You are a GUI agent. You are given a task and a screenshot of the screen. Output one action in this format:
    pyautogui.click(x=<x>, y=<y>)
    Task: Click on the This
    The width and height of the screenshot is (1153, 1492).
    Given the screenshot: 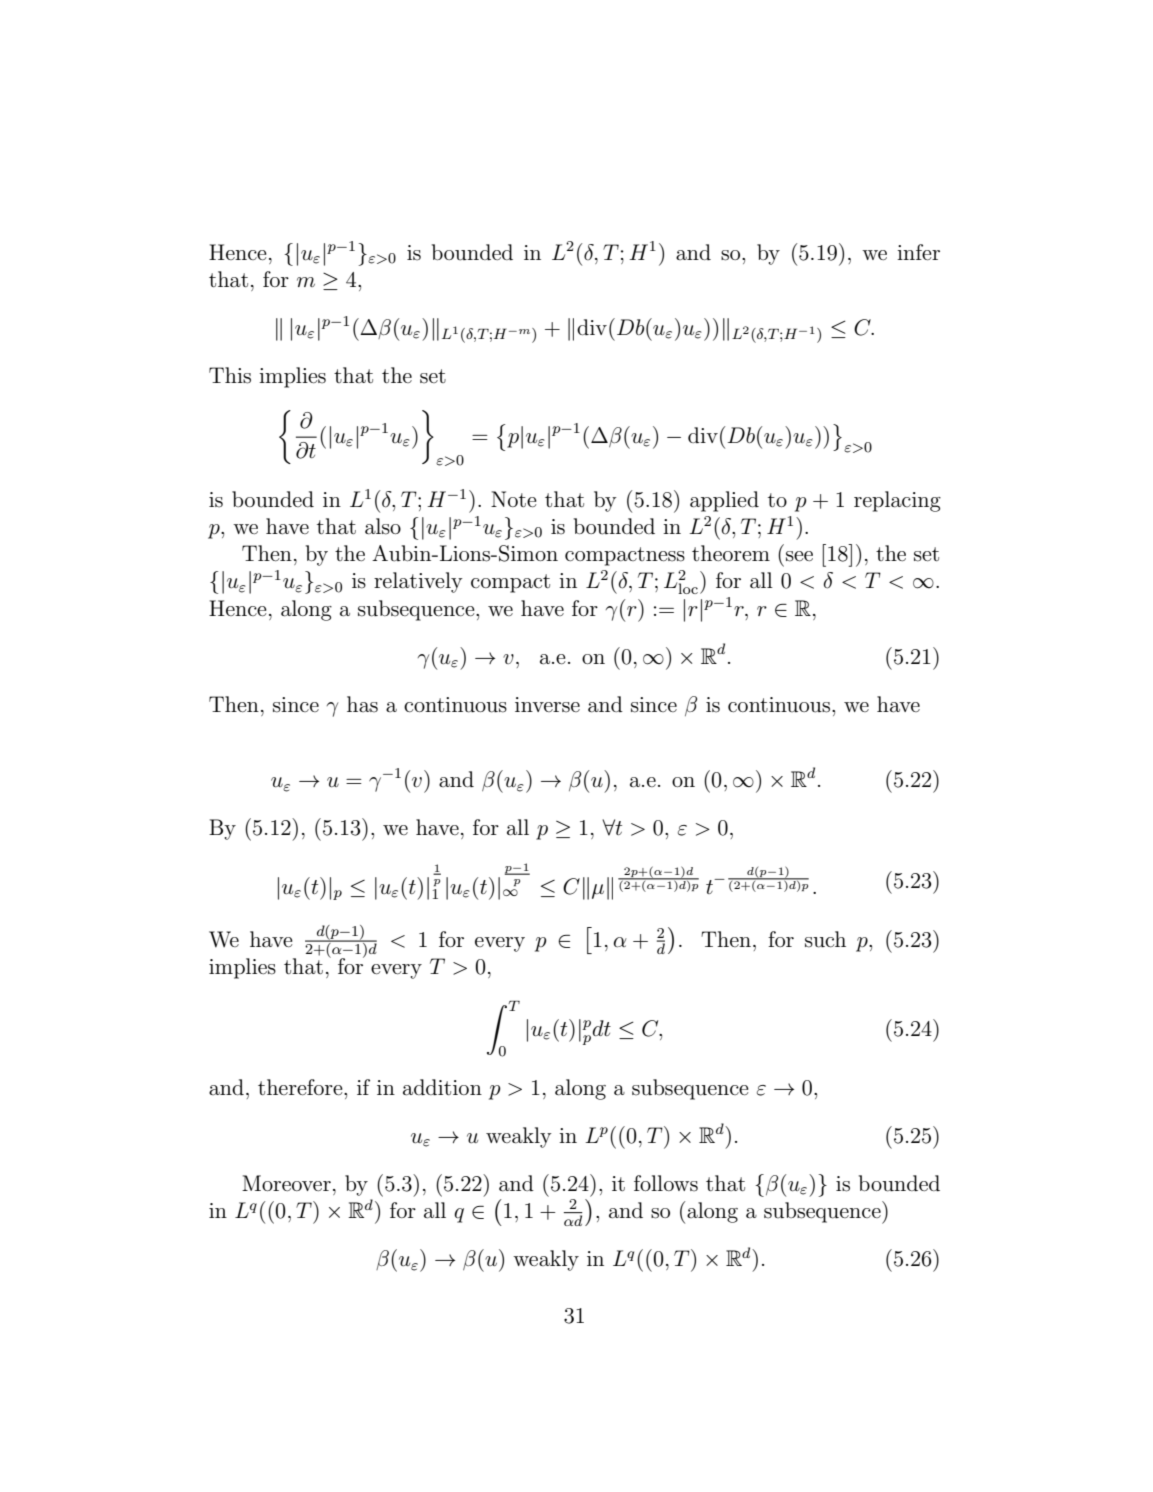 What is the action you would take?
    pyautogui.click(x=230, y=375)
